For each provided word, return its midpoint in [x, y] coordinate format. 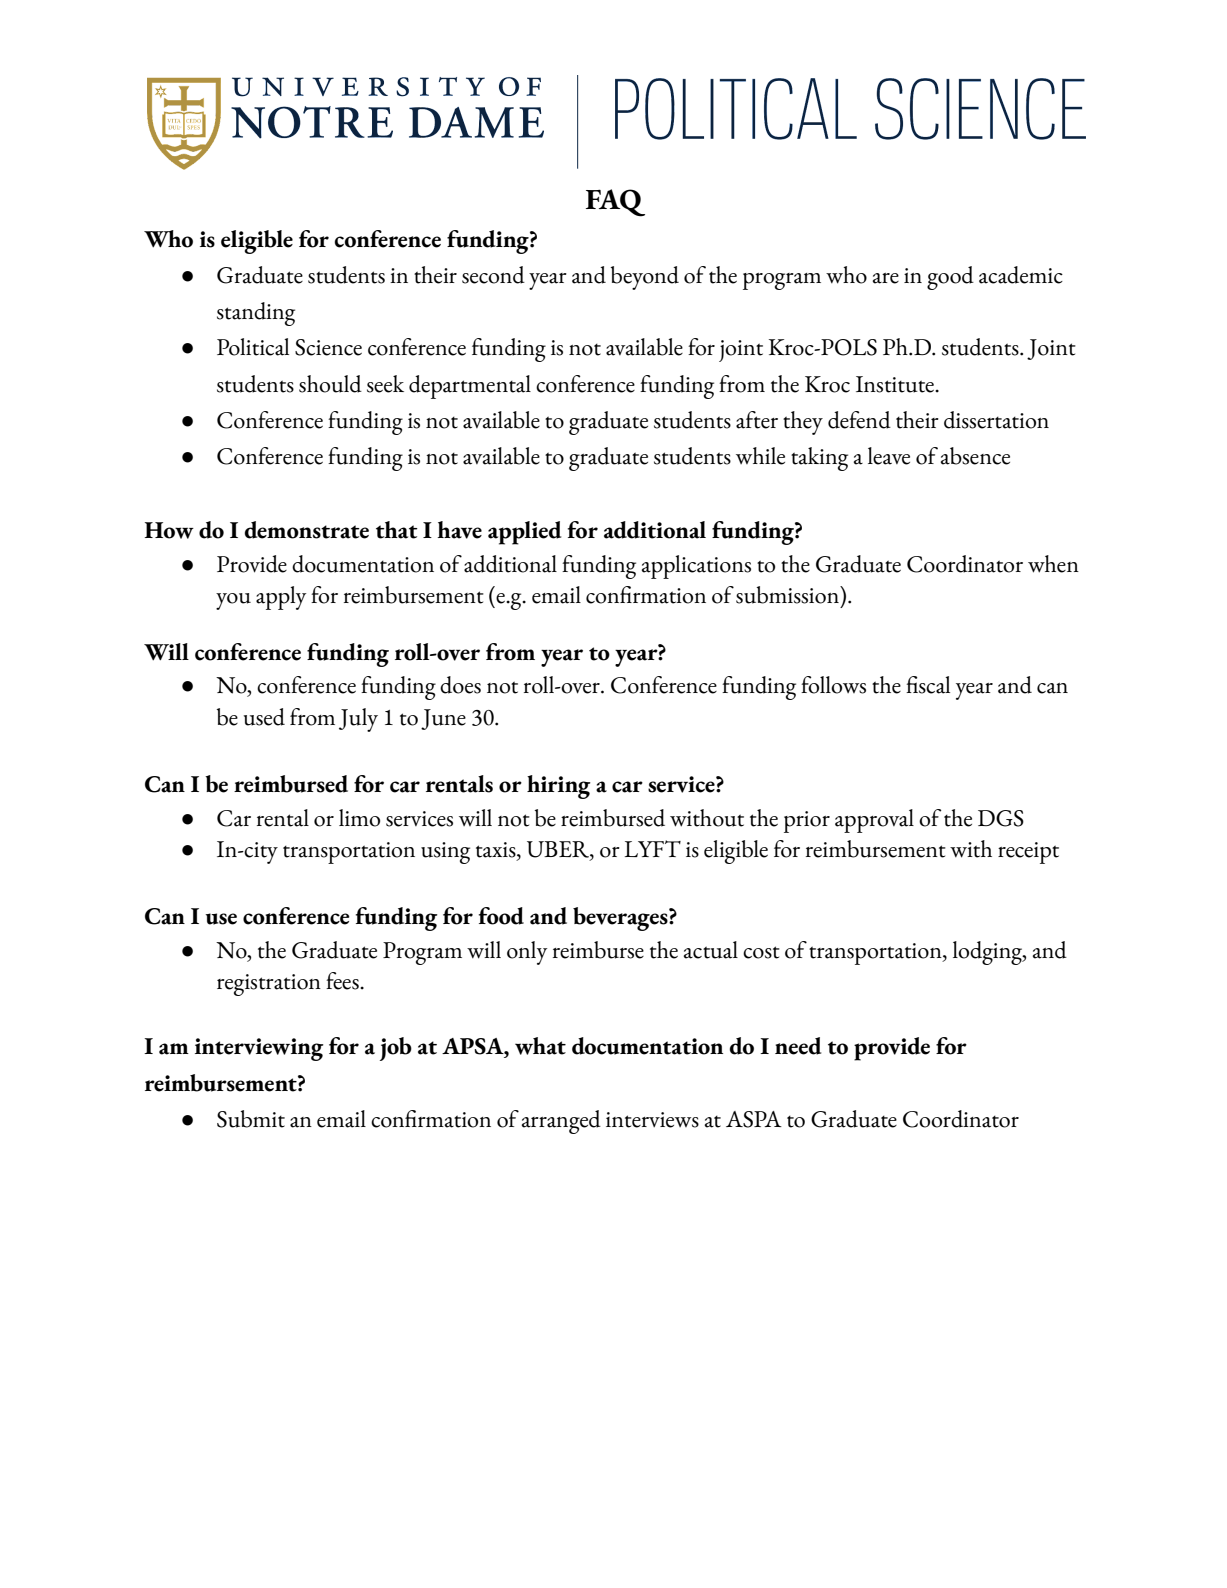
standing [256, 314]
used [264, 717]
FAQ [615, 203]
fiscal [928, 685]
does [460, 685]
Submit [251, 1119]
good [950, 278]
